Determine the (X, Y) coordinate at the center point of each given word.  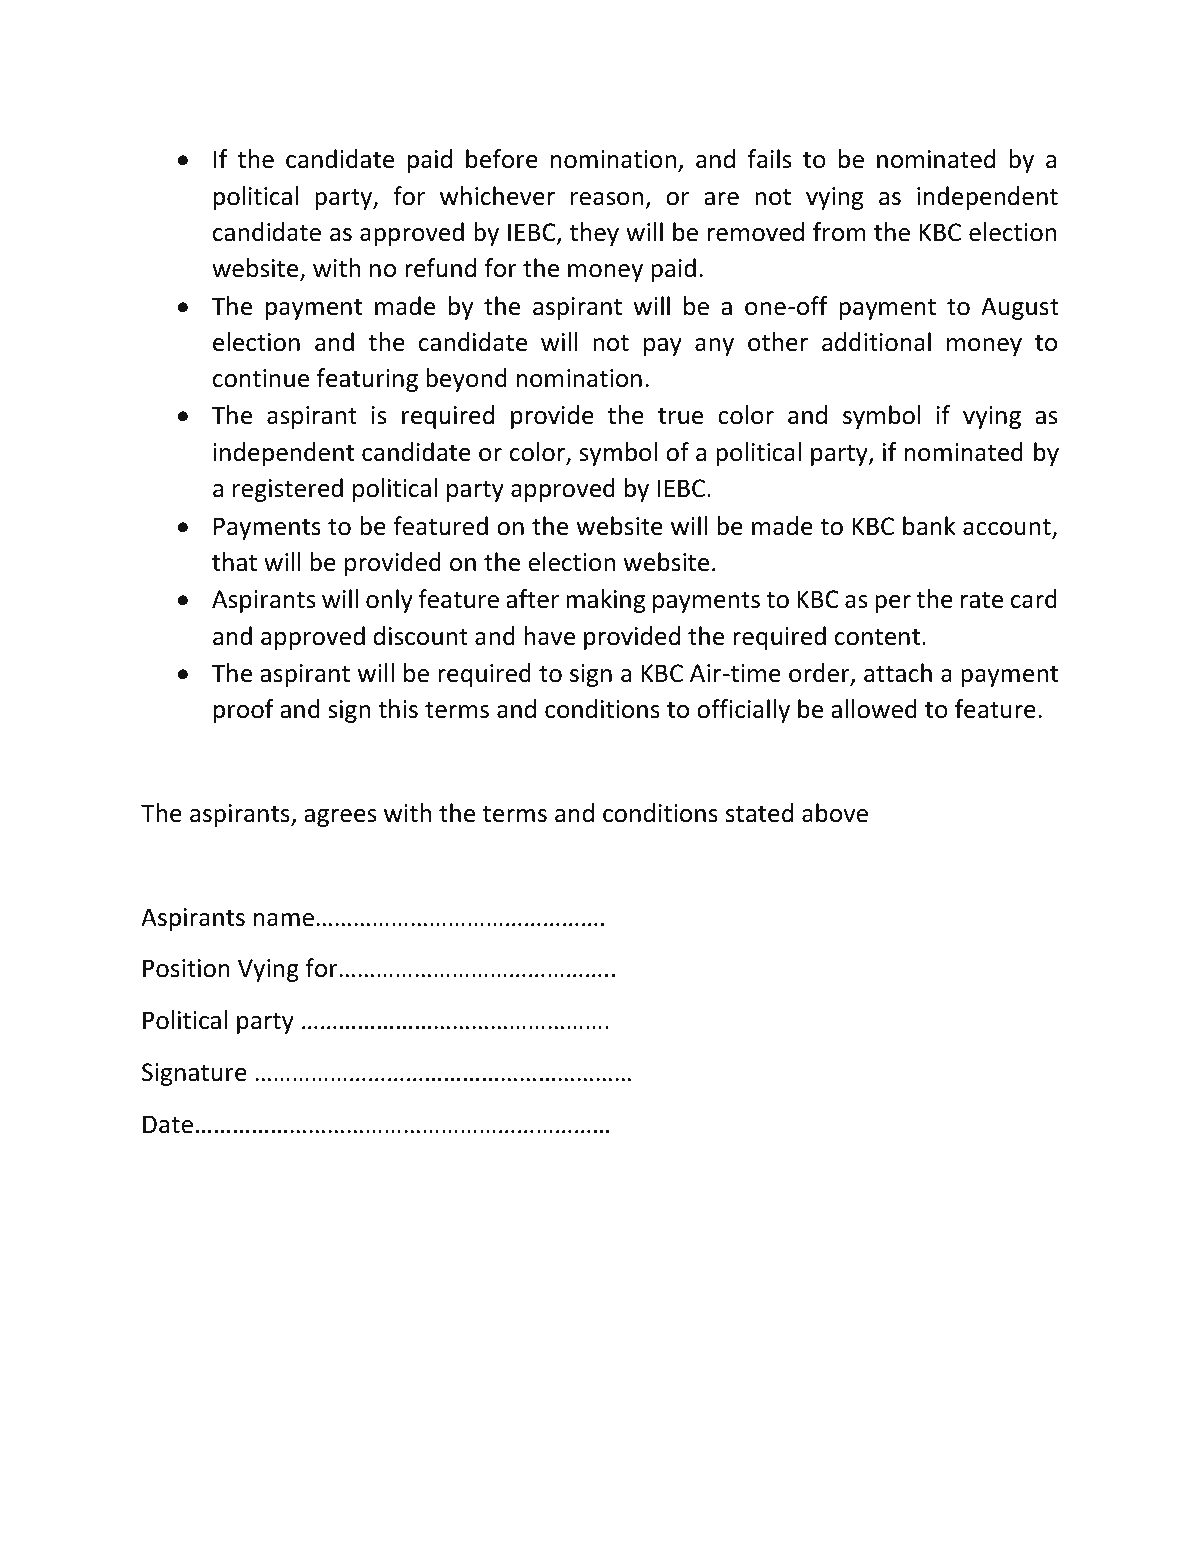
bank (929, 526)
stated (759, 813)
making (605, 601)
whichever (497, 196)
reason (607, 199)
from (839, 232)
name (284, 920)
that (234, 562)
